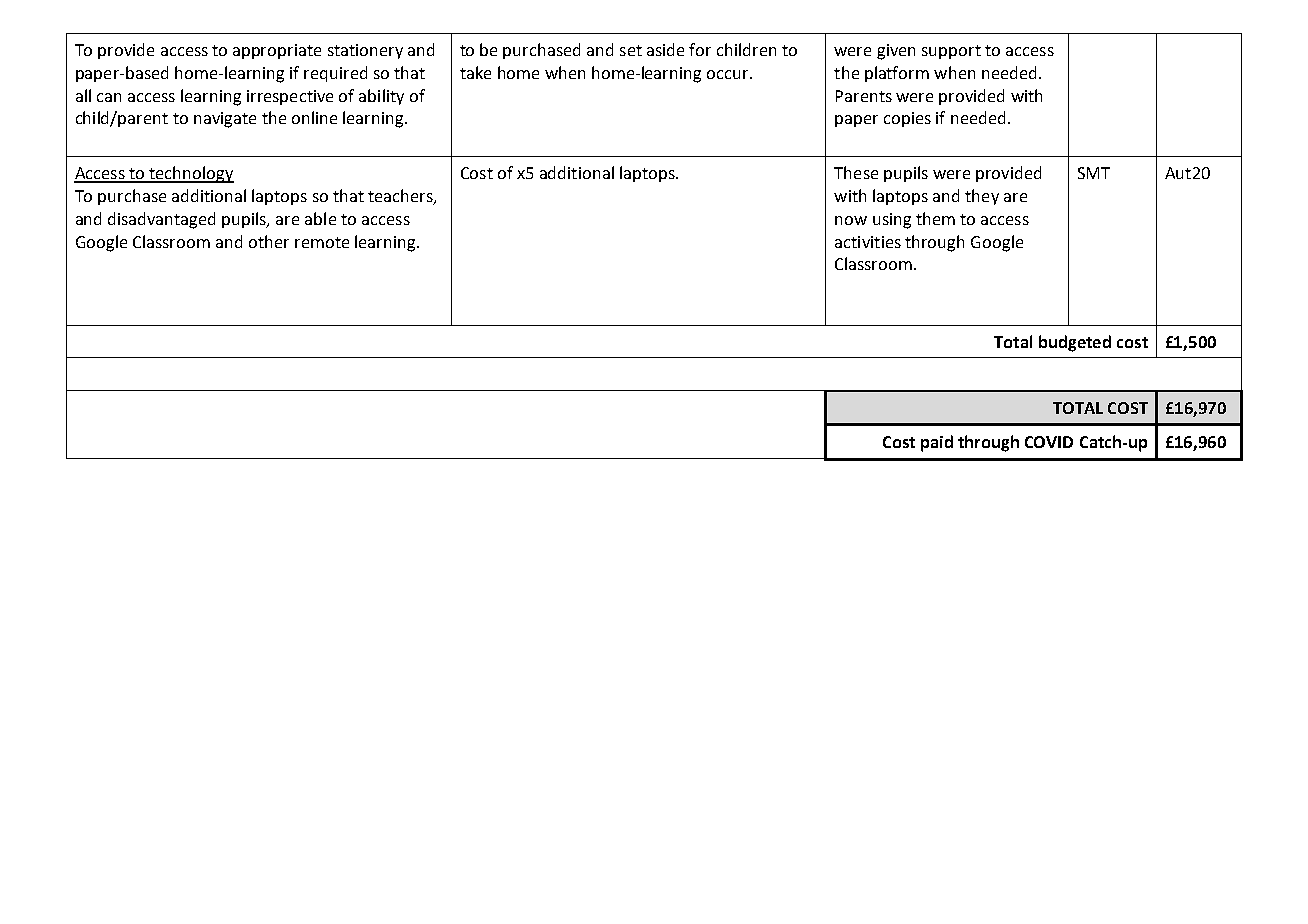  Describe the element at coordinates (937, 443) in the screenshot. I see `paid` at that location.
